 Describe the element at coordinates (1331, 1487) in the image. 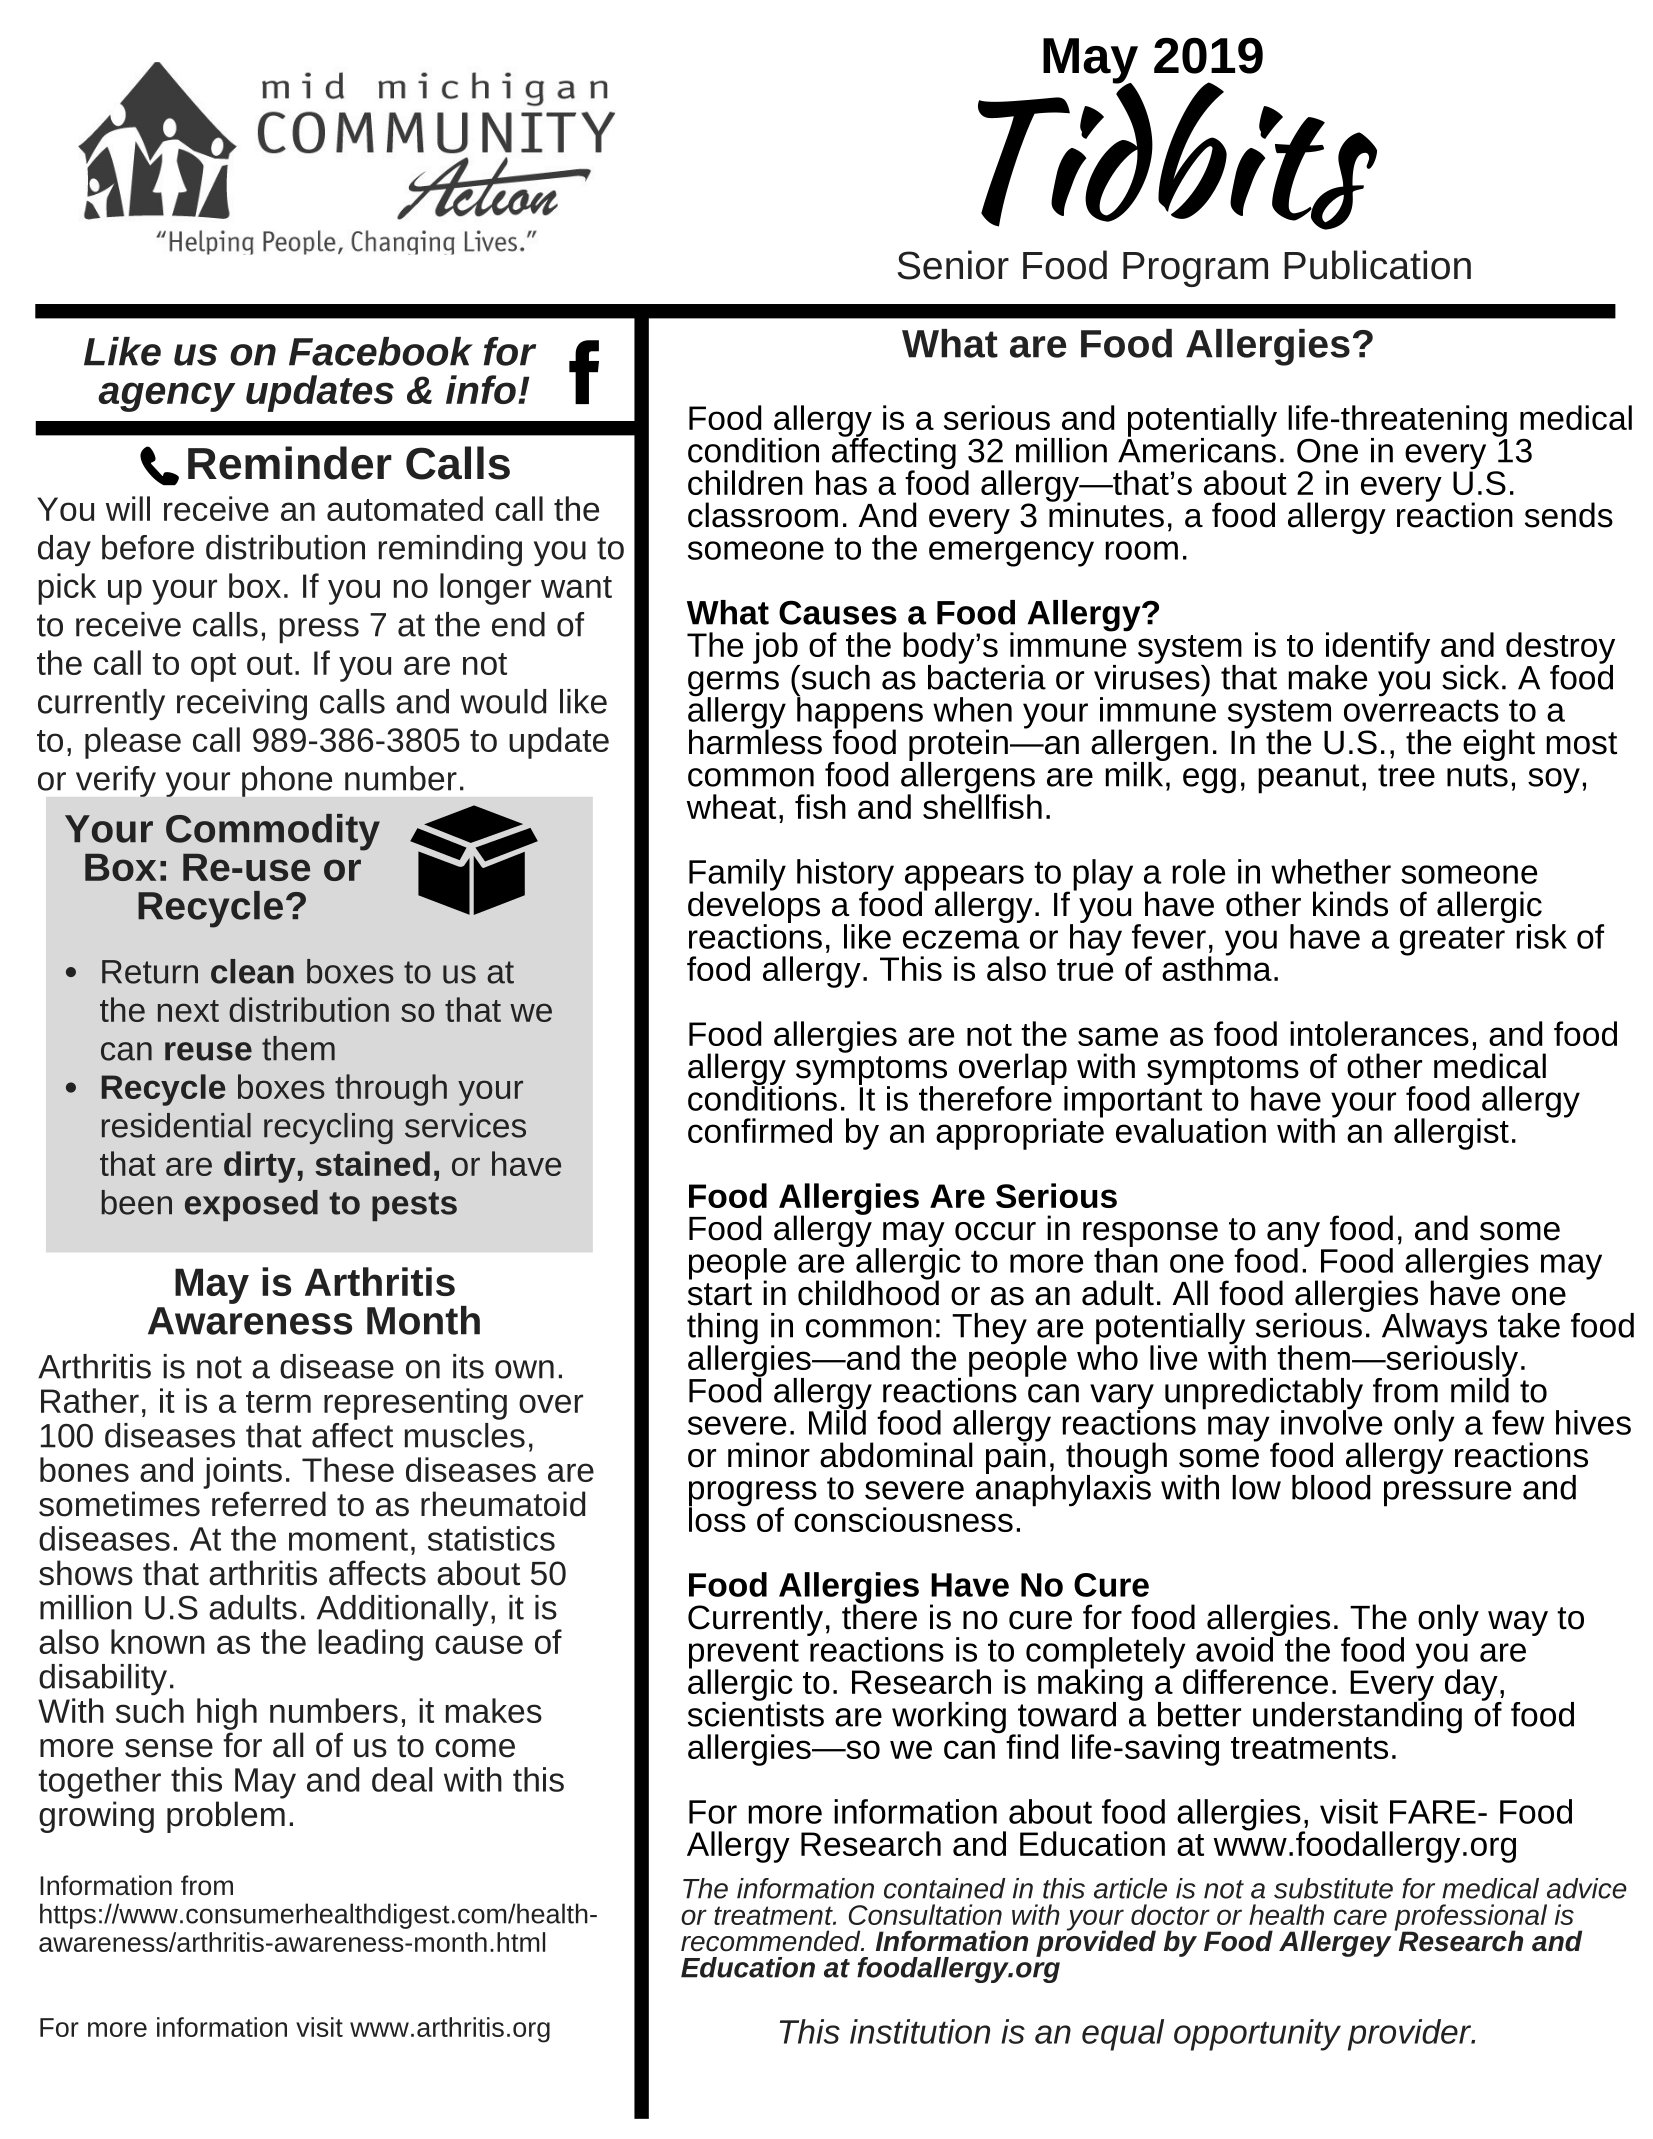

I see `blood` at that location.
